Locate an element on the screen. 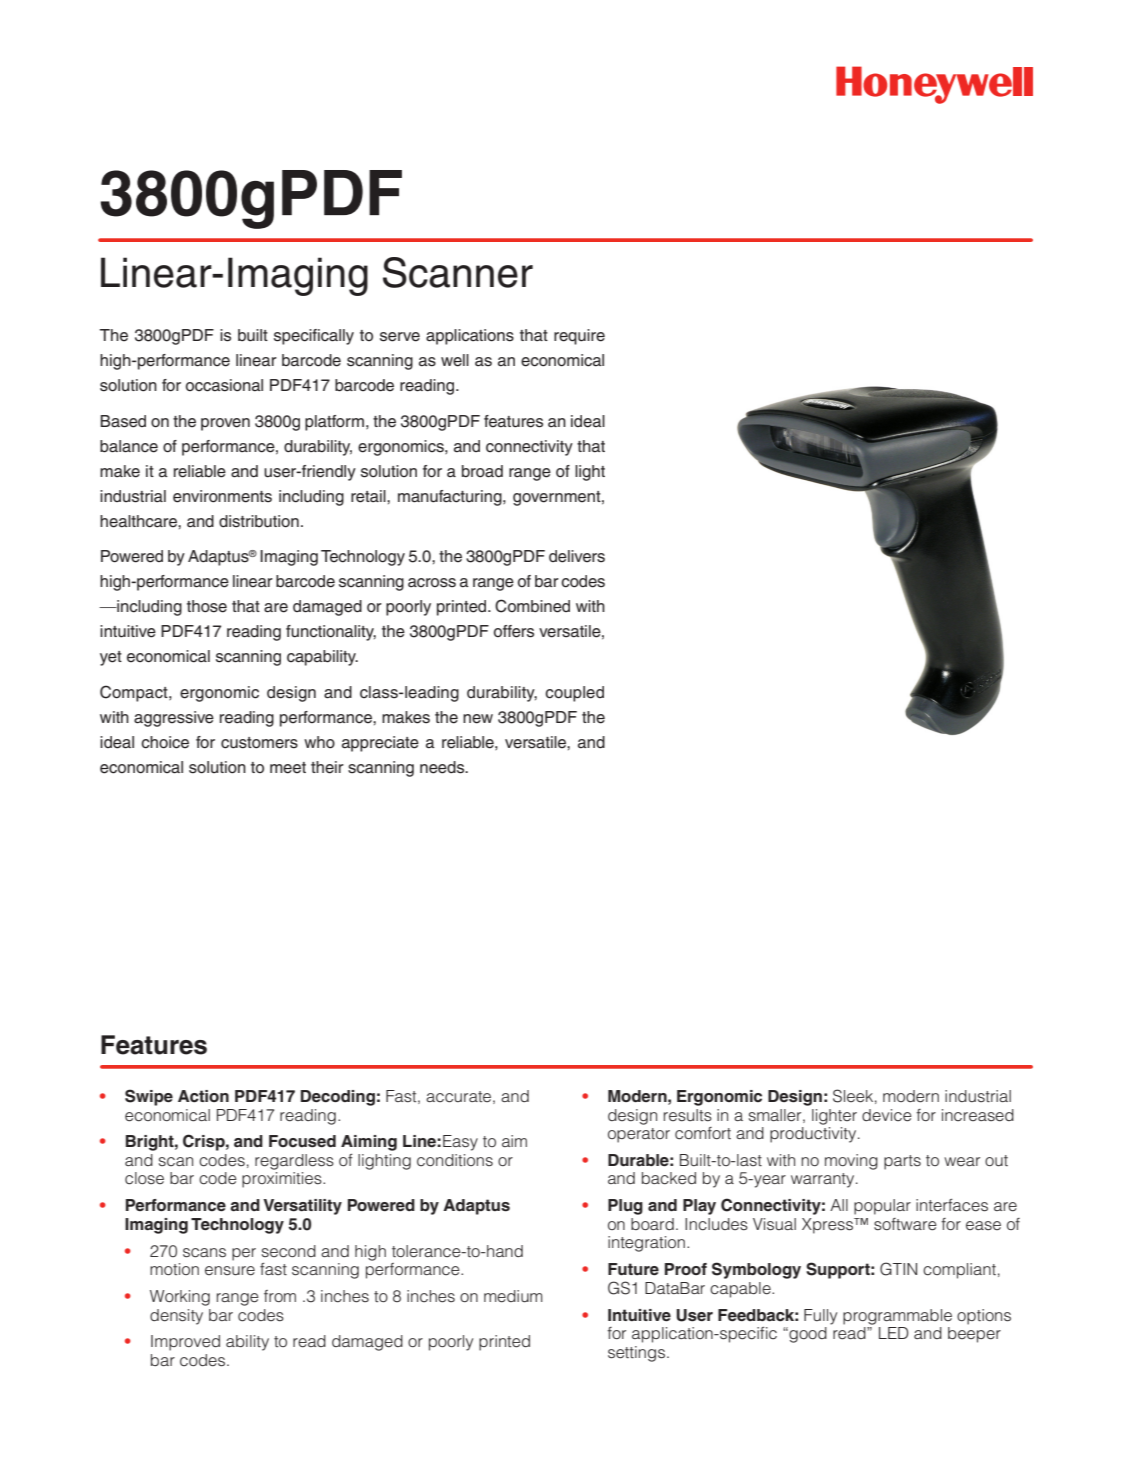 The image size is (1133, 1466). Combined is located at coordinates (532, 606).
